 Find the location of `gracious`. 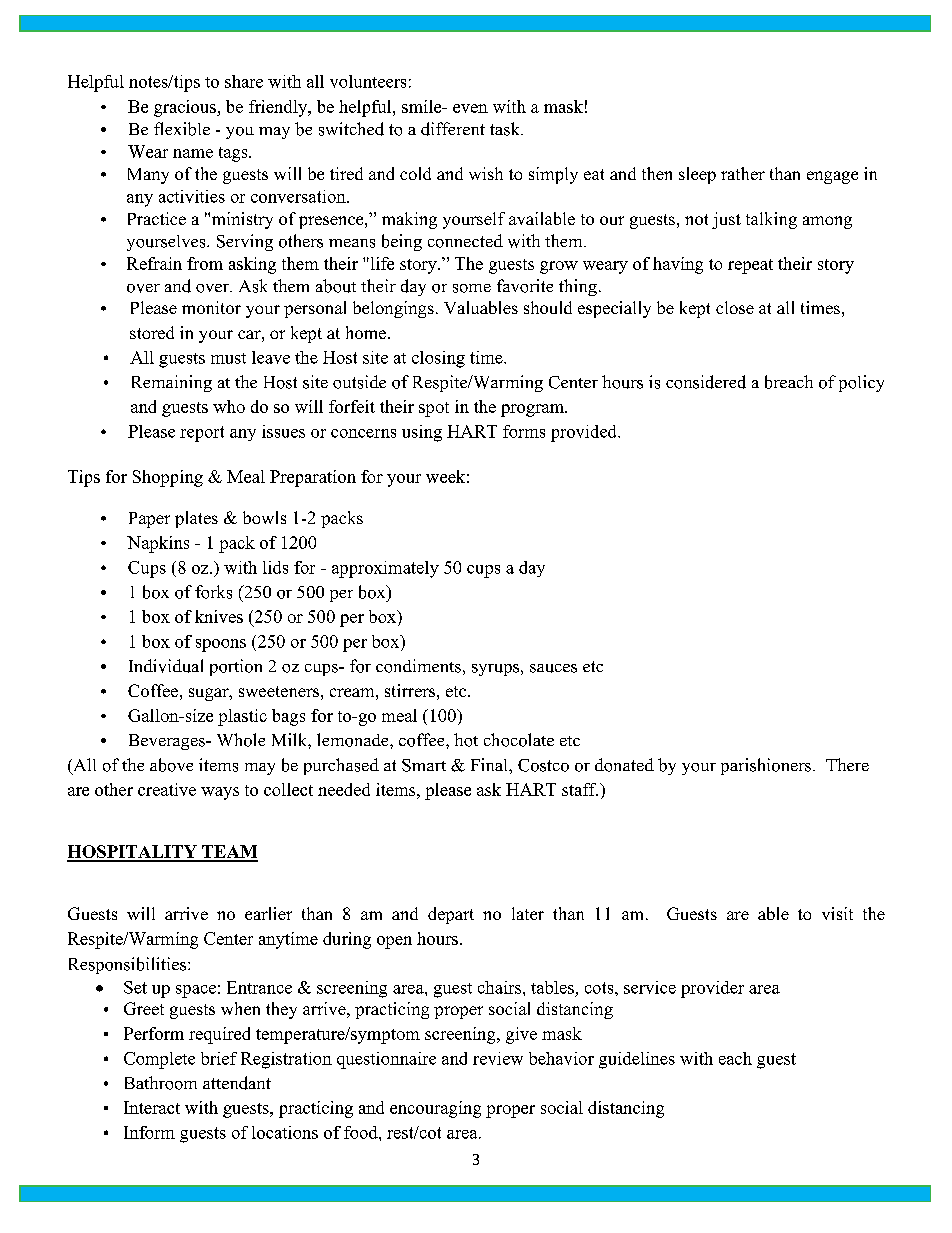

gracious is located at coordinates (186, 108).
